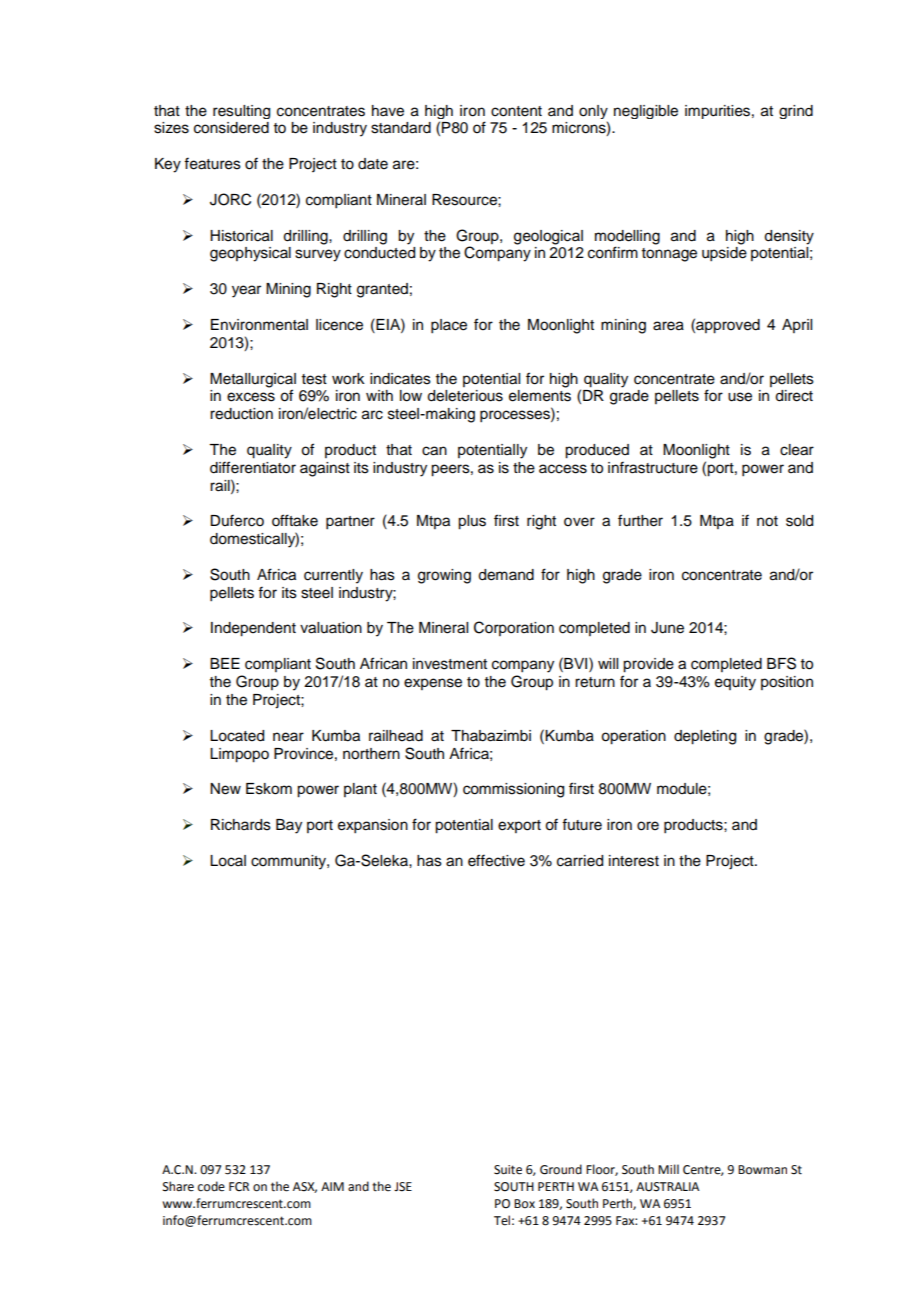 This image has height=1307, width=924. Describe the element at coordinates (225, 663) in the image. I see `BEE` at that location.
